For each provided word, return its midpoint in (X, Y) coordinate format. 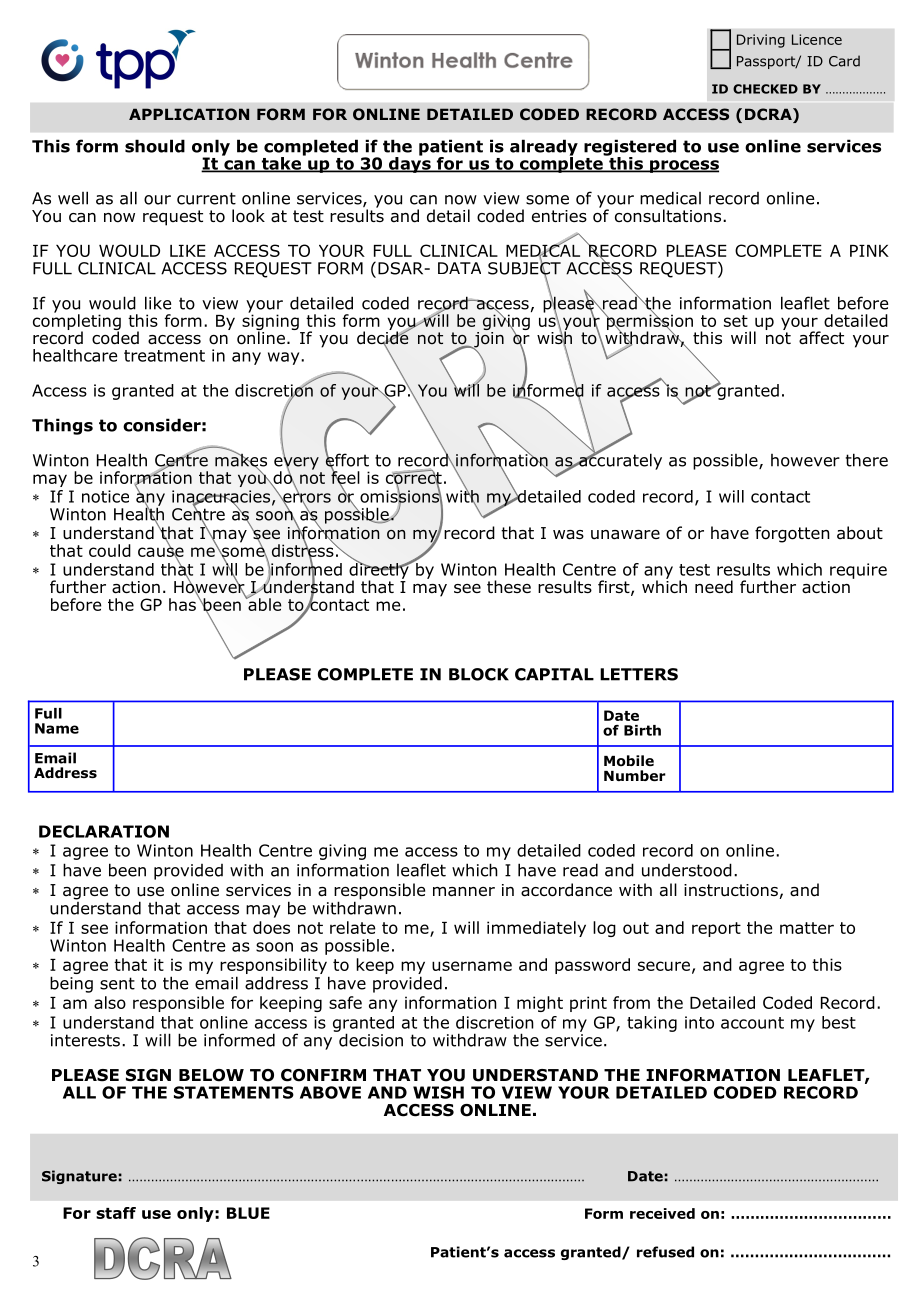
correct (414, 478)
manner (464, 892)
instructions (732, 891)
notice (105, 496)
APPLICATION (189, 114)
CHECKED (765, 89)
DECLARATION (104, 831)
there (867, 460)
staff (116, 1213)
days (410, 163)
